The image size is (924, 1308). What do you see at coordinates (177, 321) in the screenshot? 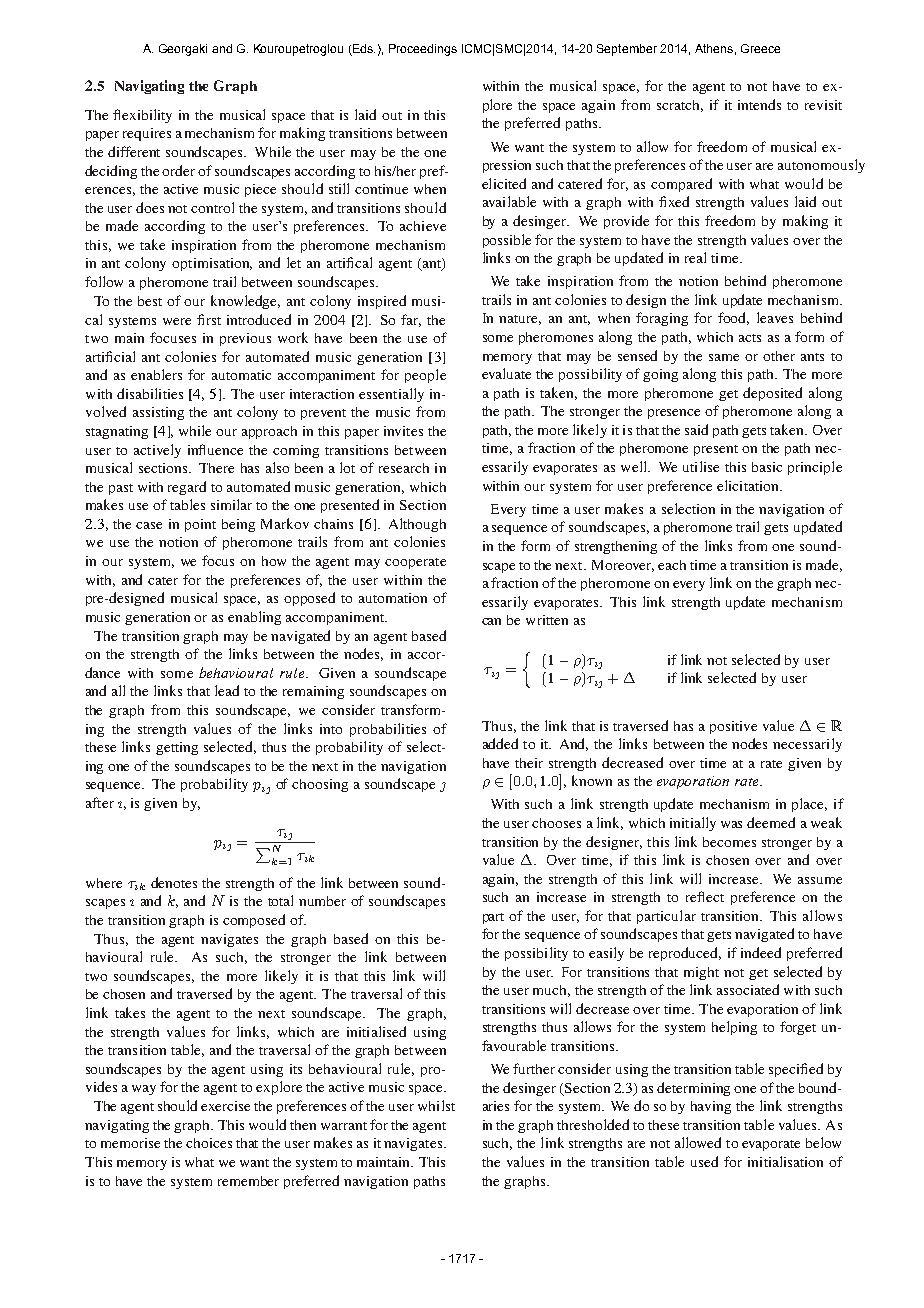
I see `were` at bounding box center [177, 321].
